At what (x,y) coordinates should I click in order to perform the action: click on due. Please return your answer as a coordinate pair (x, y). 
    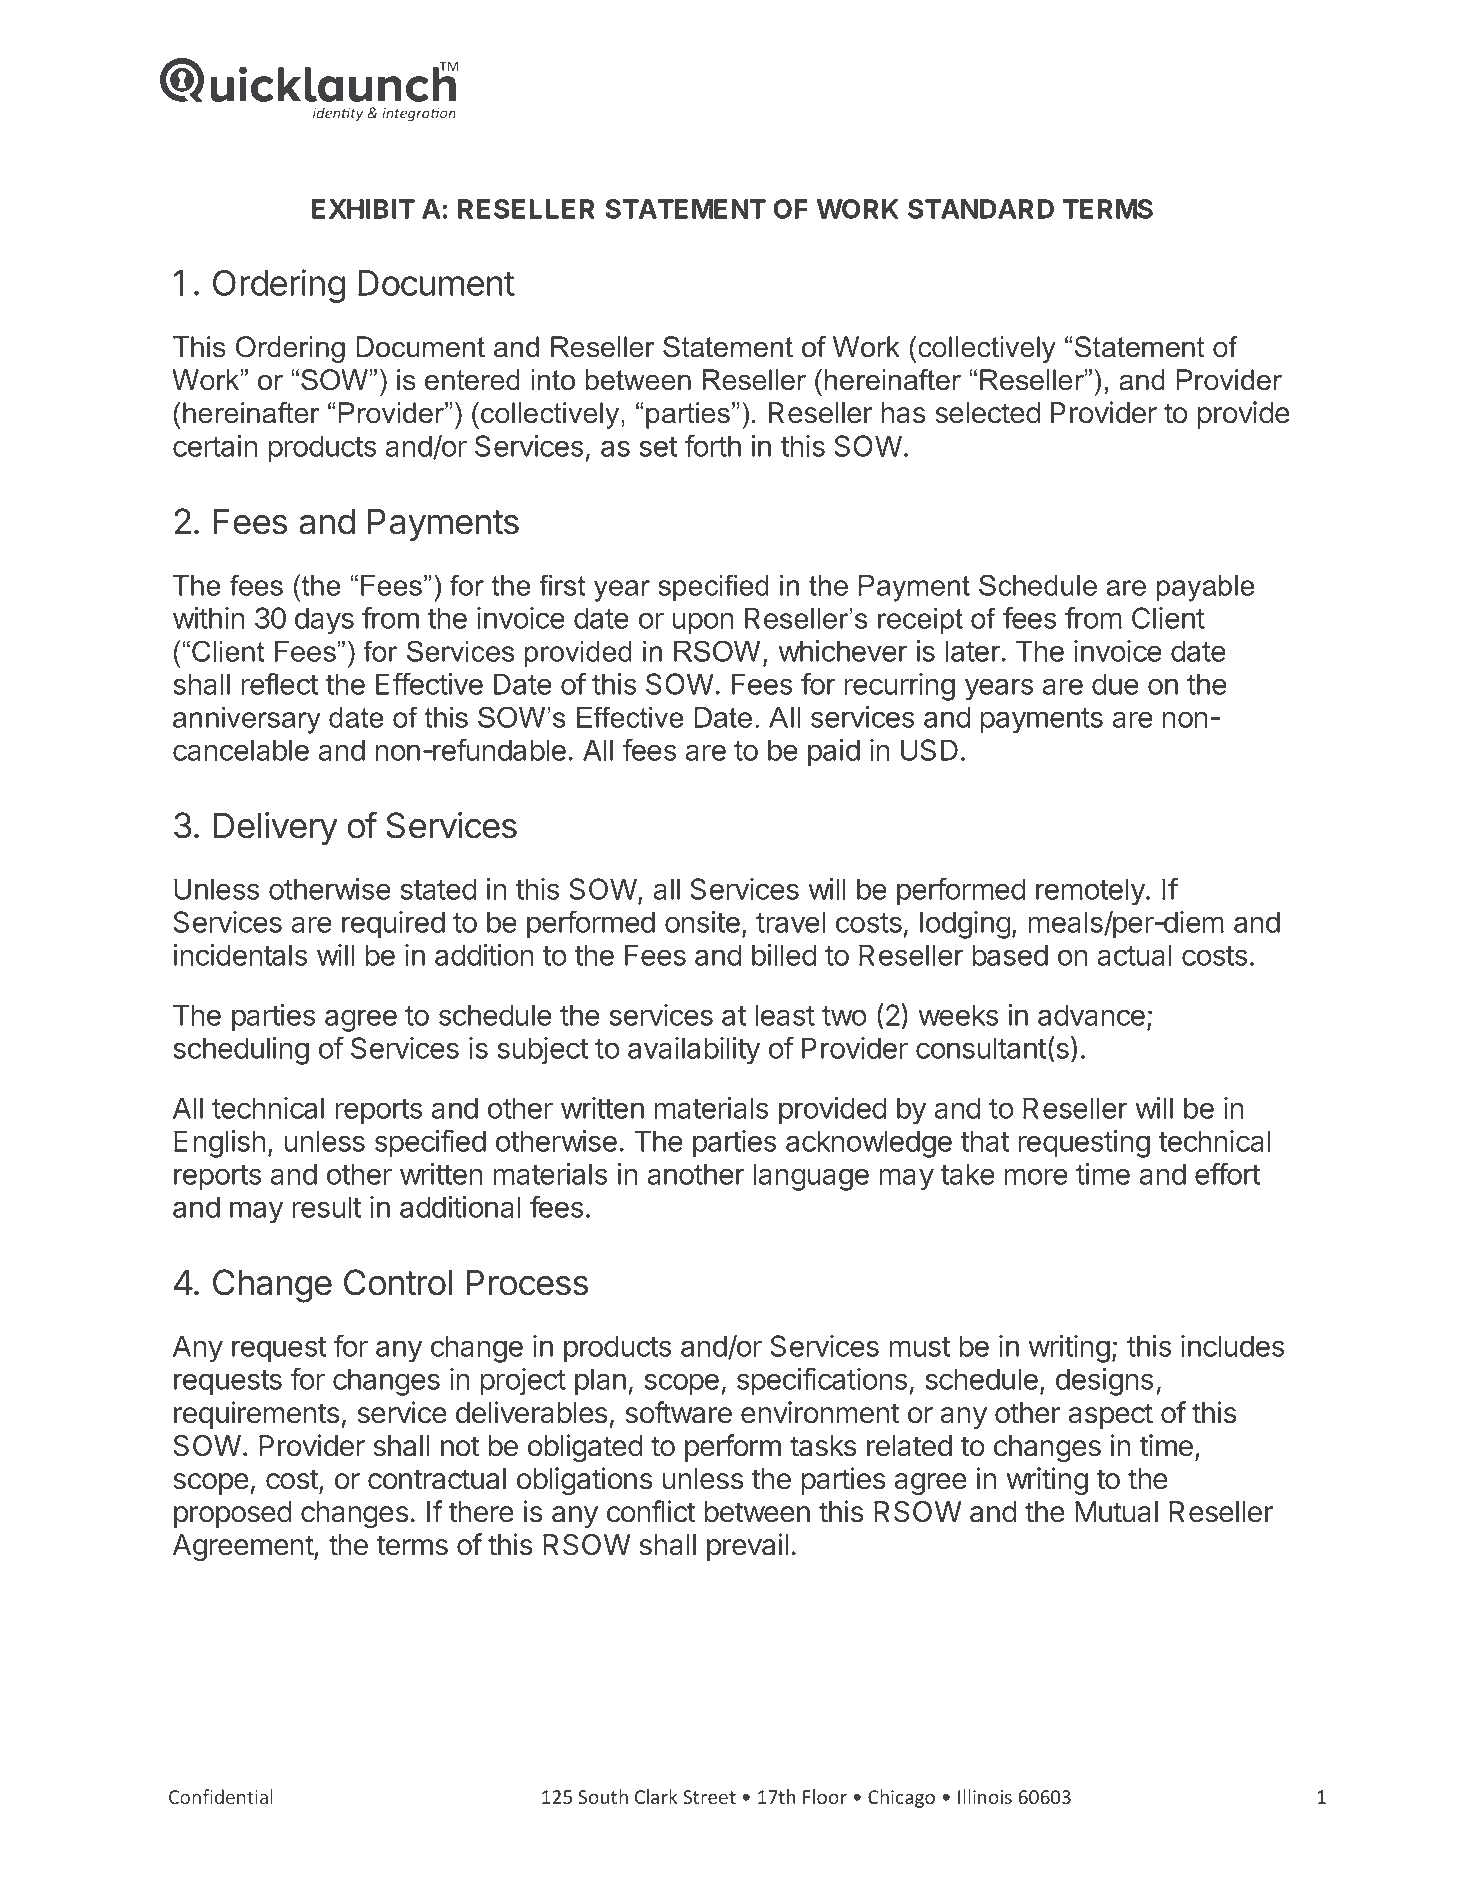
    Looking at the image, I should click on (1115, 684).
